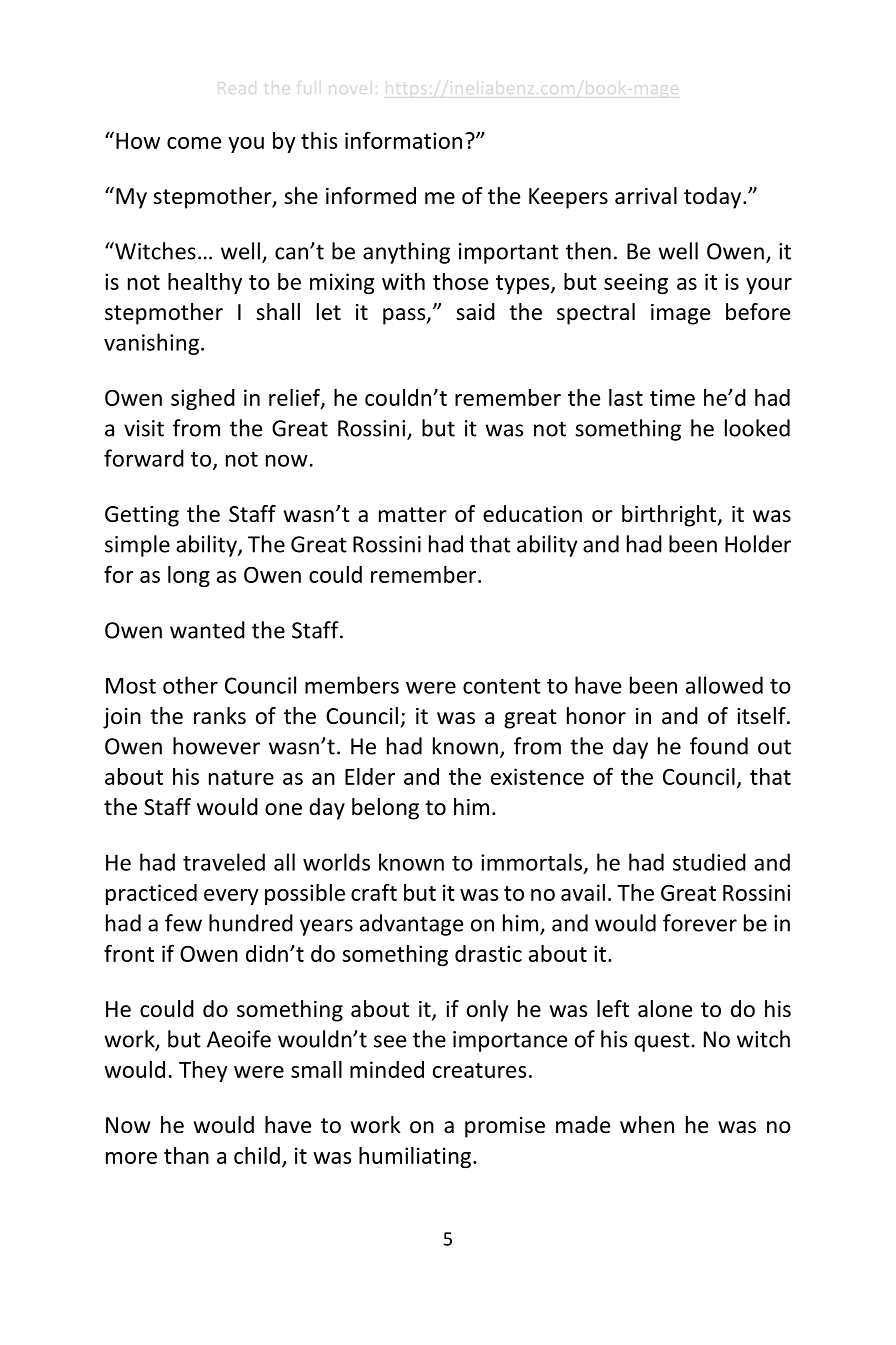 The image size is (896, 1345). What do you see at coordinates (714, 198) in the screenshot?
I see `today` at bounding box center [714, 198].
